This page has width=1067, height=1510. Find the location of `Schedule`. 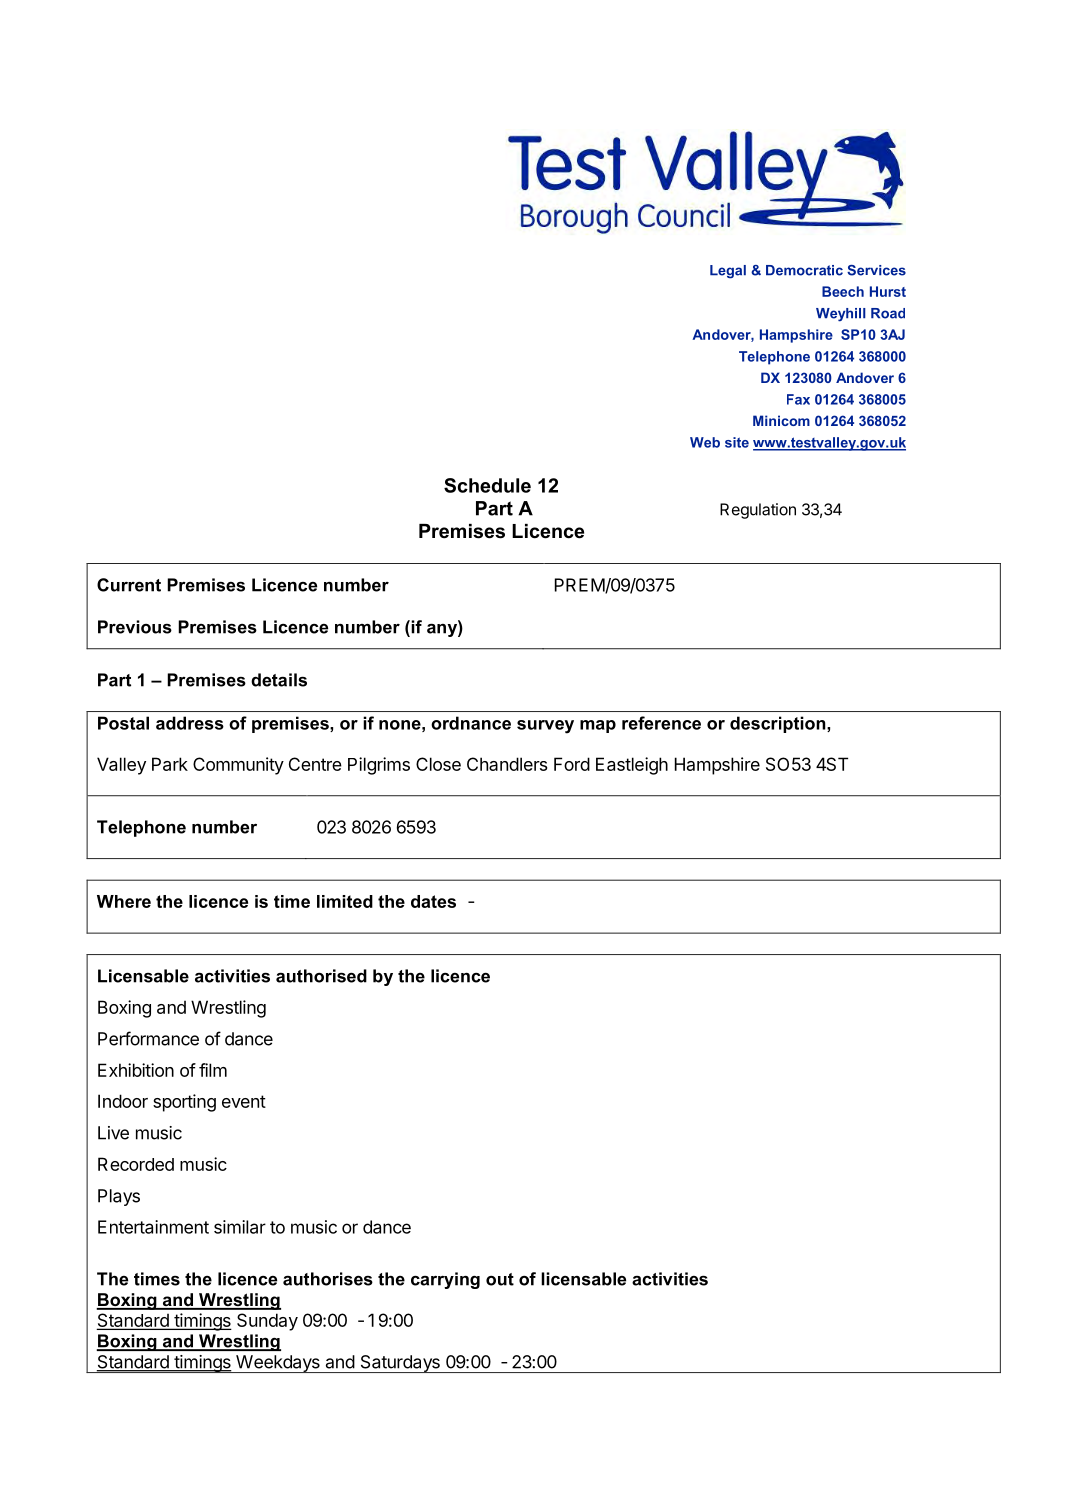

Schedule is located at coordinates (487, 485).
